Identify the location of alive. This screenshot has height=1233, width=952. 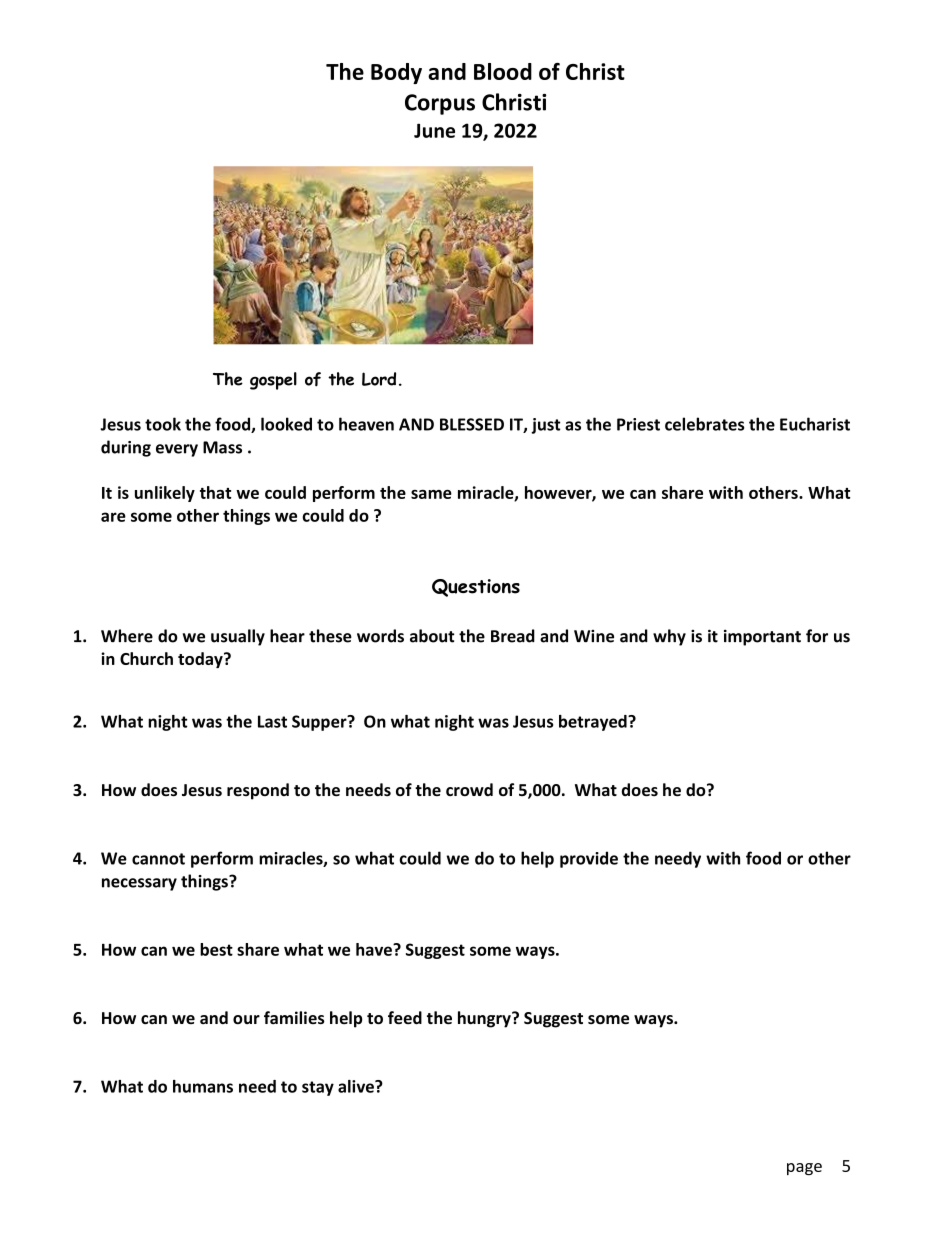
(357, 1086).
